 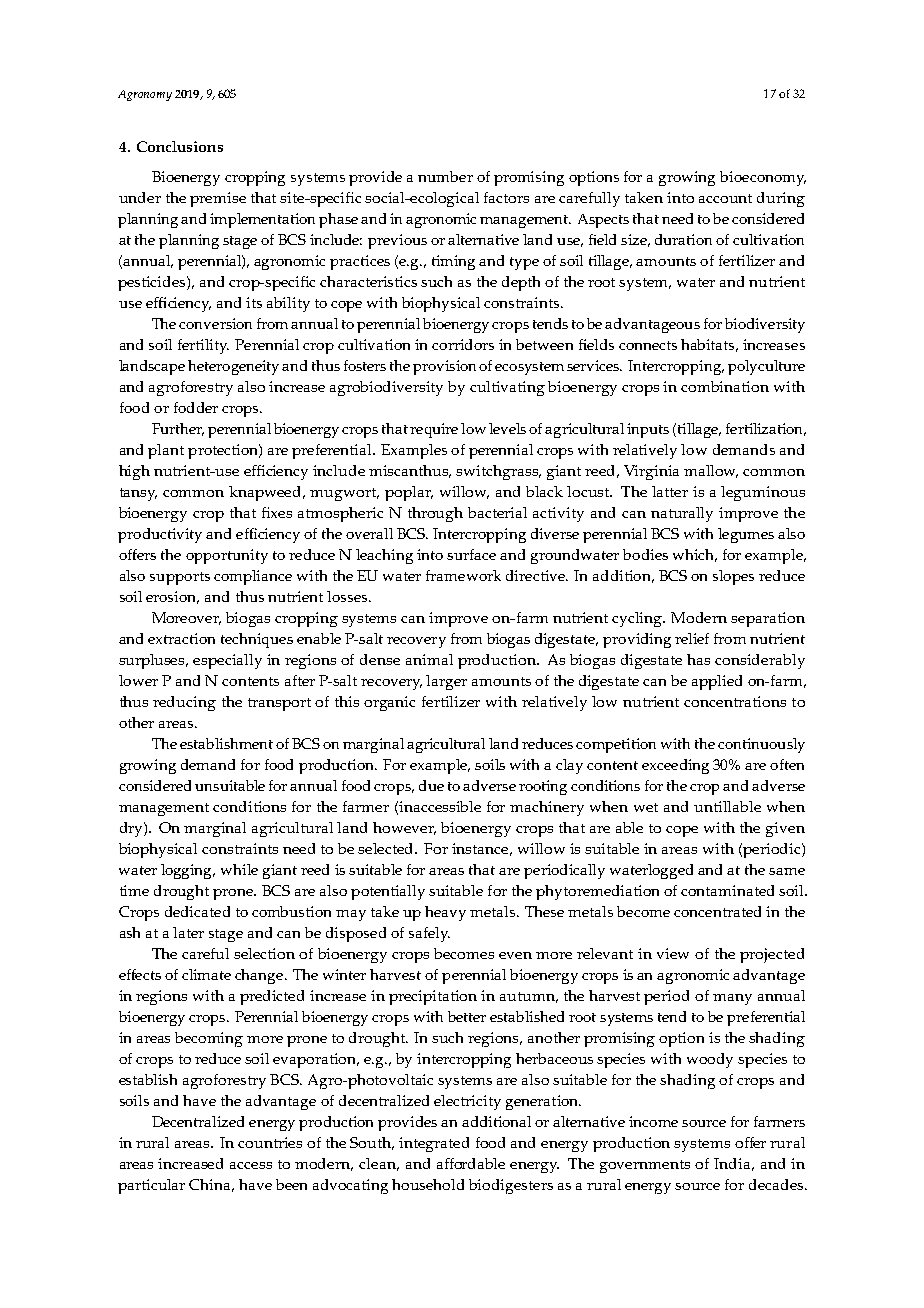 I want to click on through, so click(x=435, y=514).
